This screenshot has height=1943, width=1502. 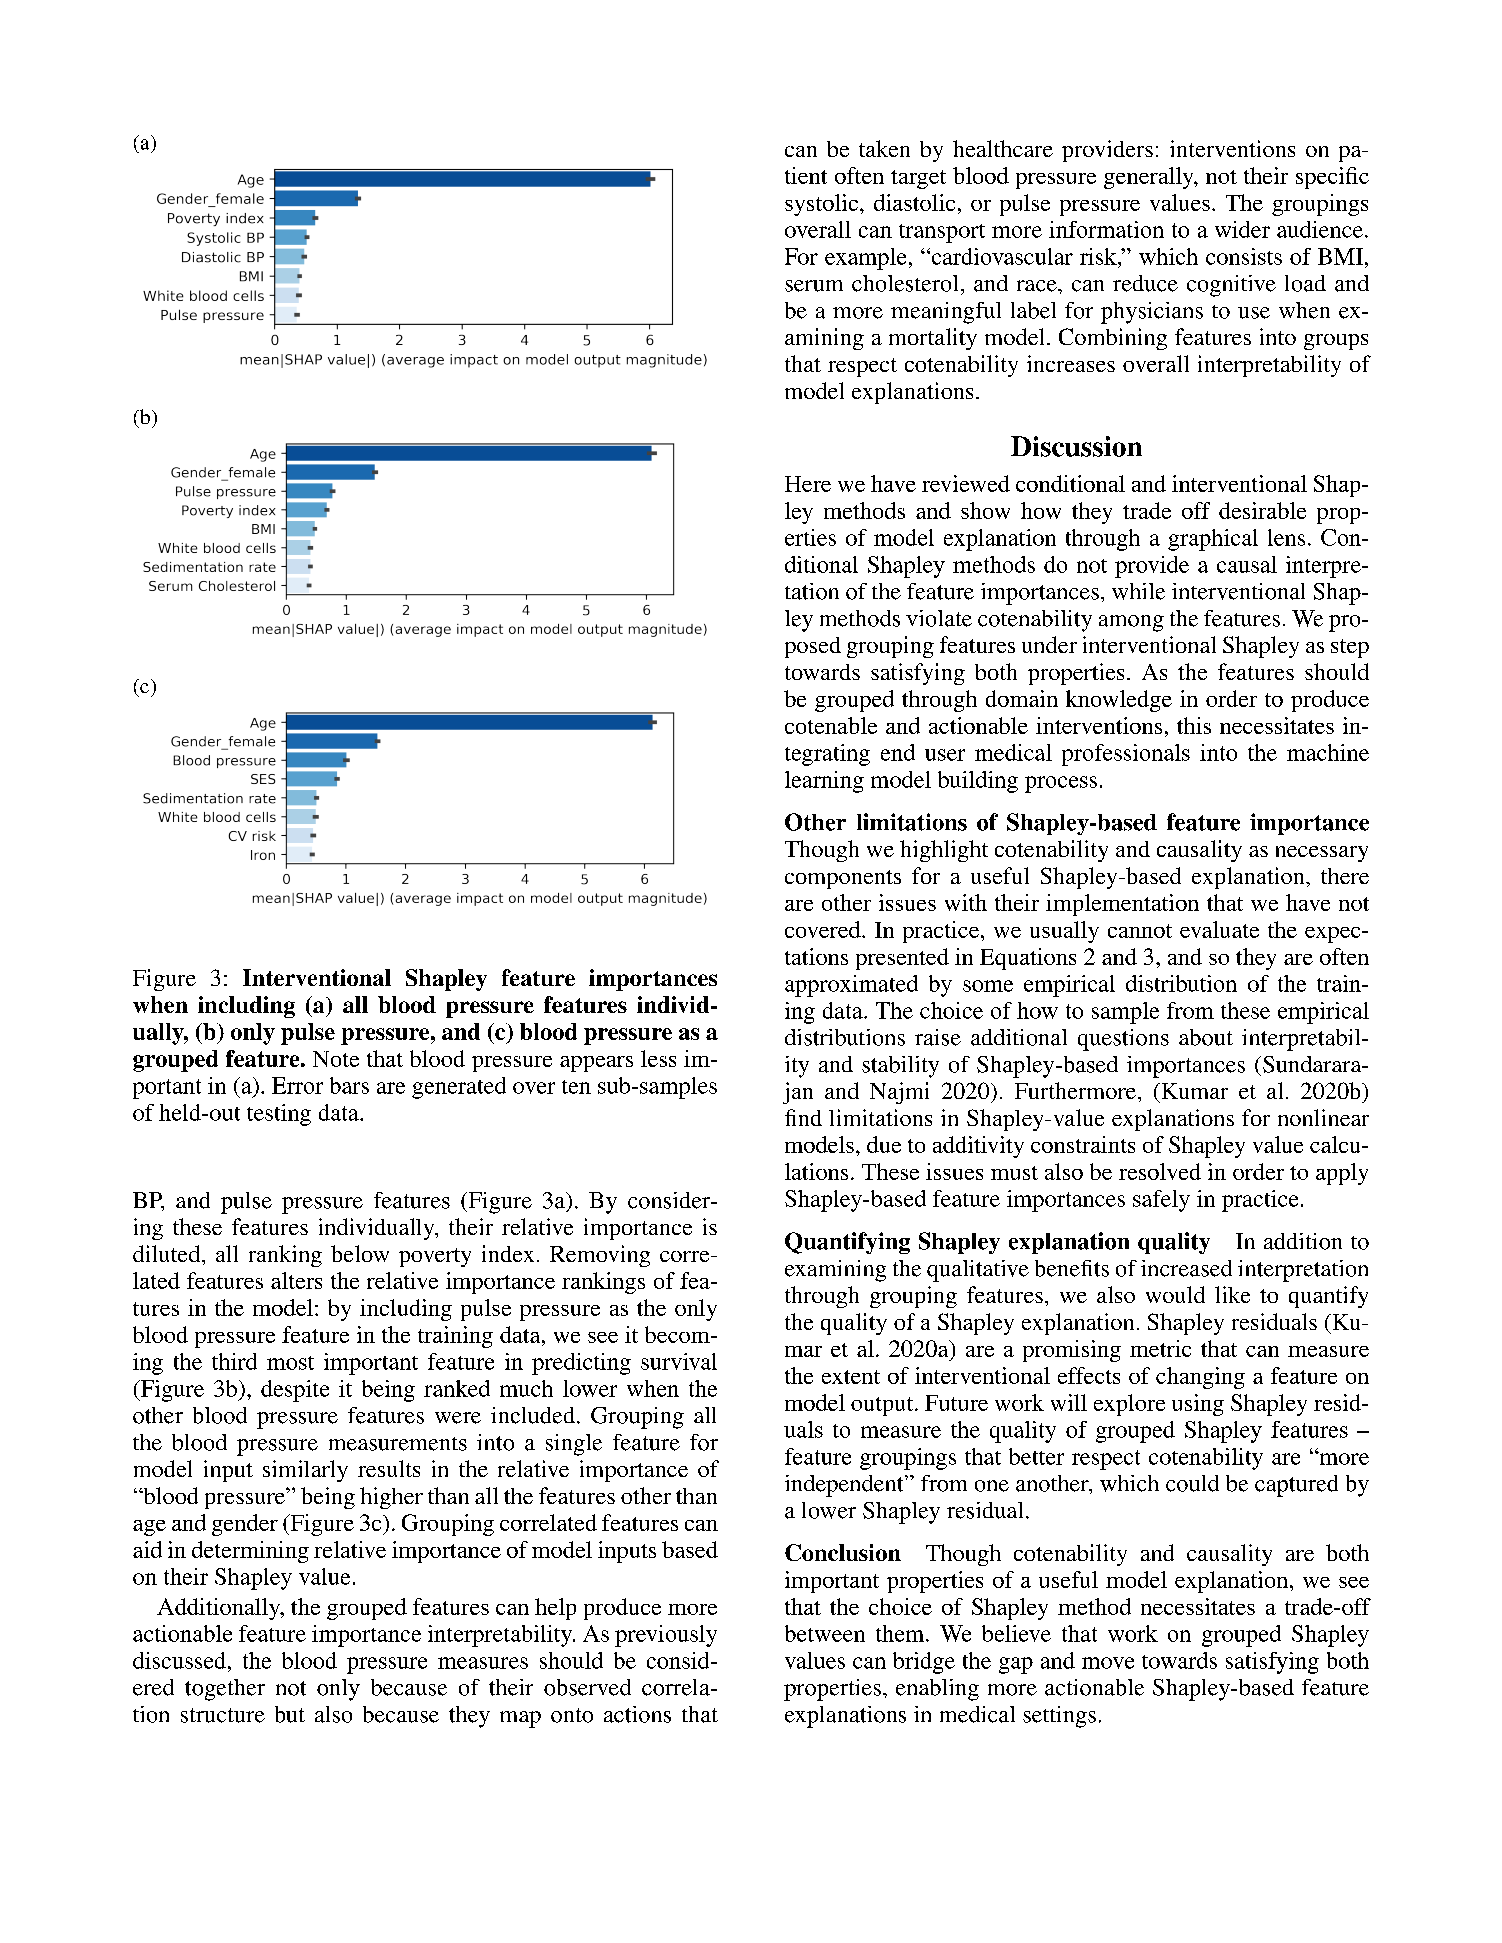 What do you see at coordinates (336, 1059) in the screenshot?
I see `Note` at bounding box center [336, 1059].
